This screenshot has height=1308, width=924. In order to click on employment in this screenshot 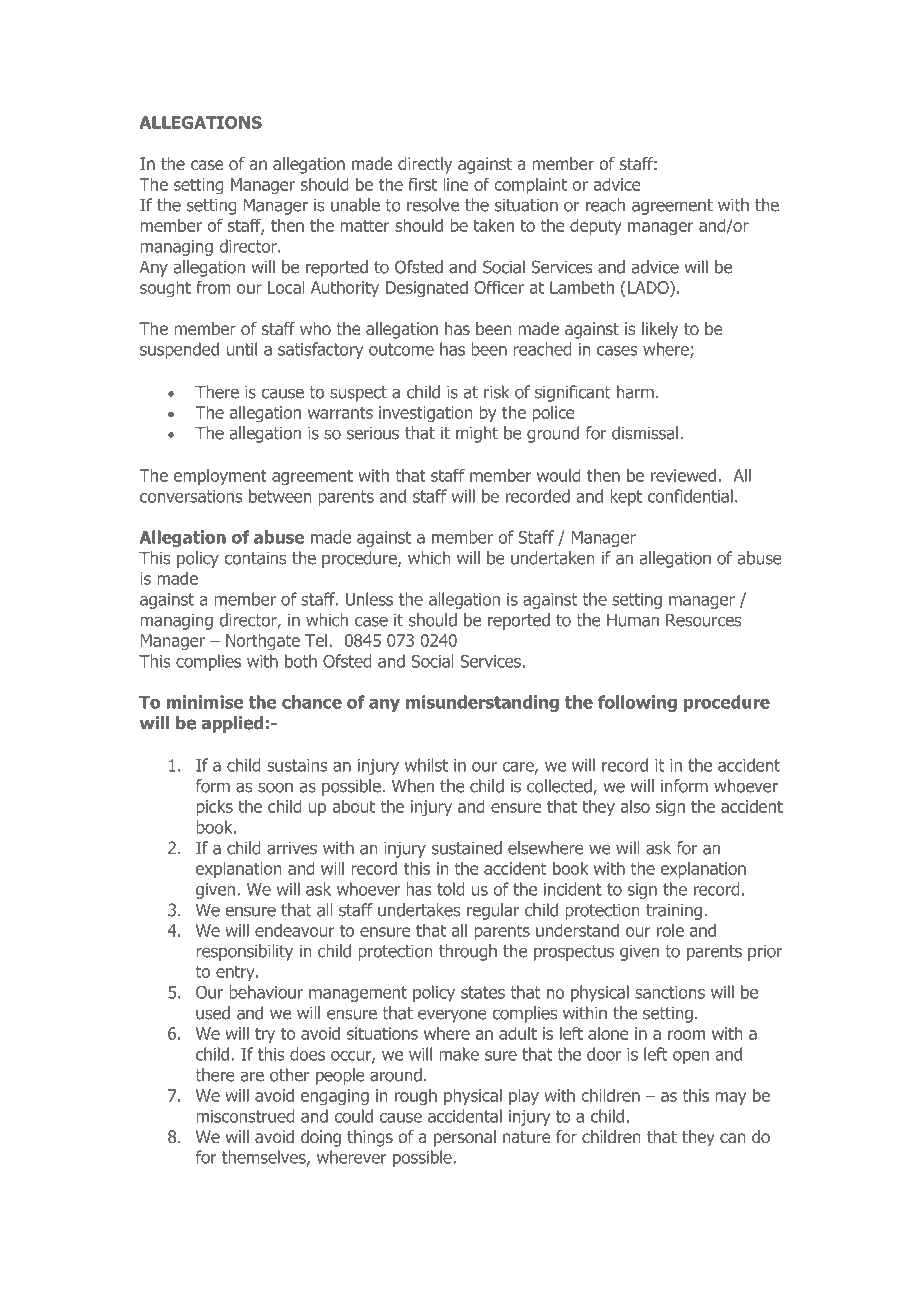, I will do `click(220, 476)`.
